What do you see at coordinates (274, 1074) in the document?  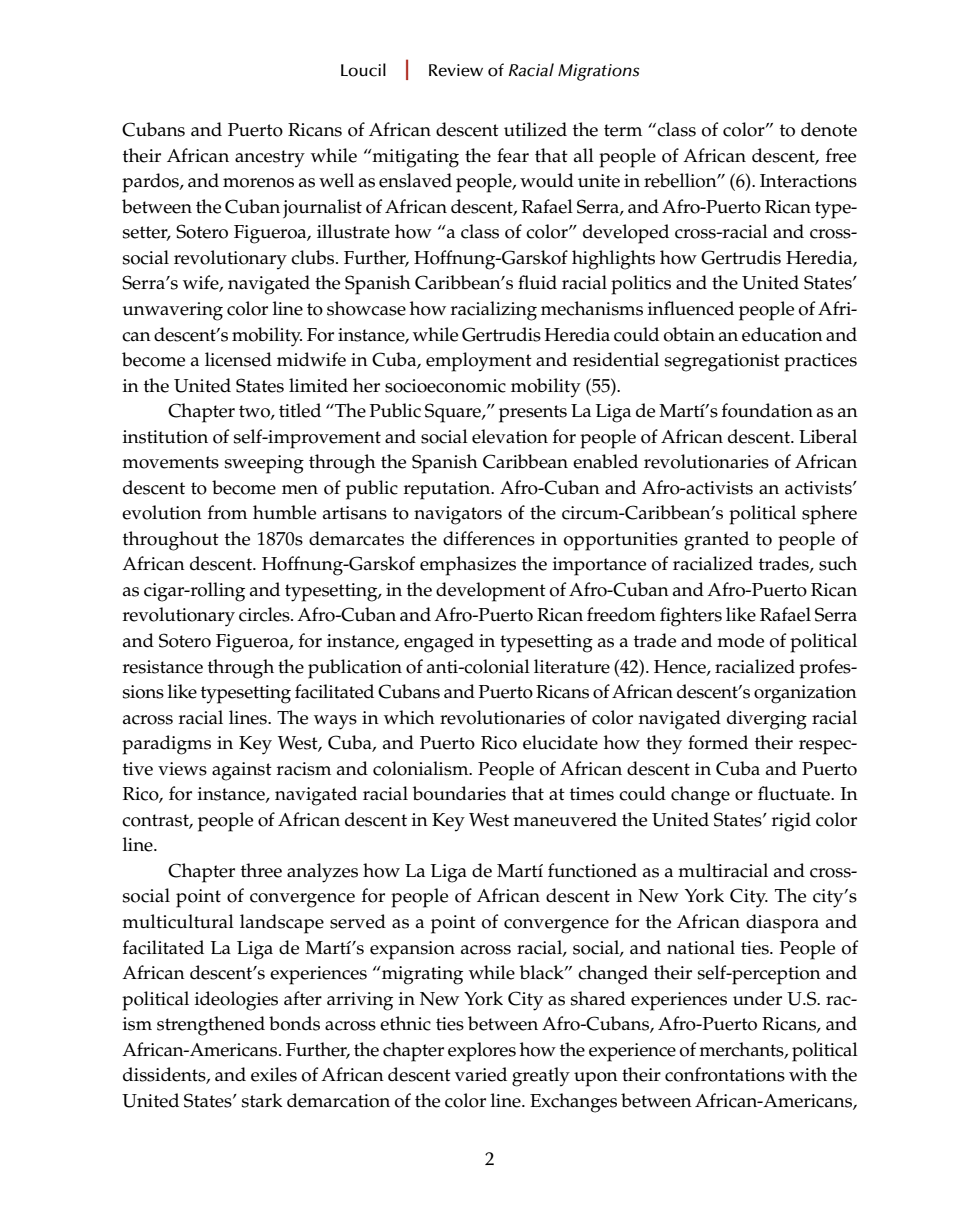 I see `exiles` at bounding box center [274, 1074].
